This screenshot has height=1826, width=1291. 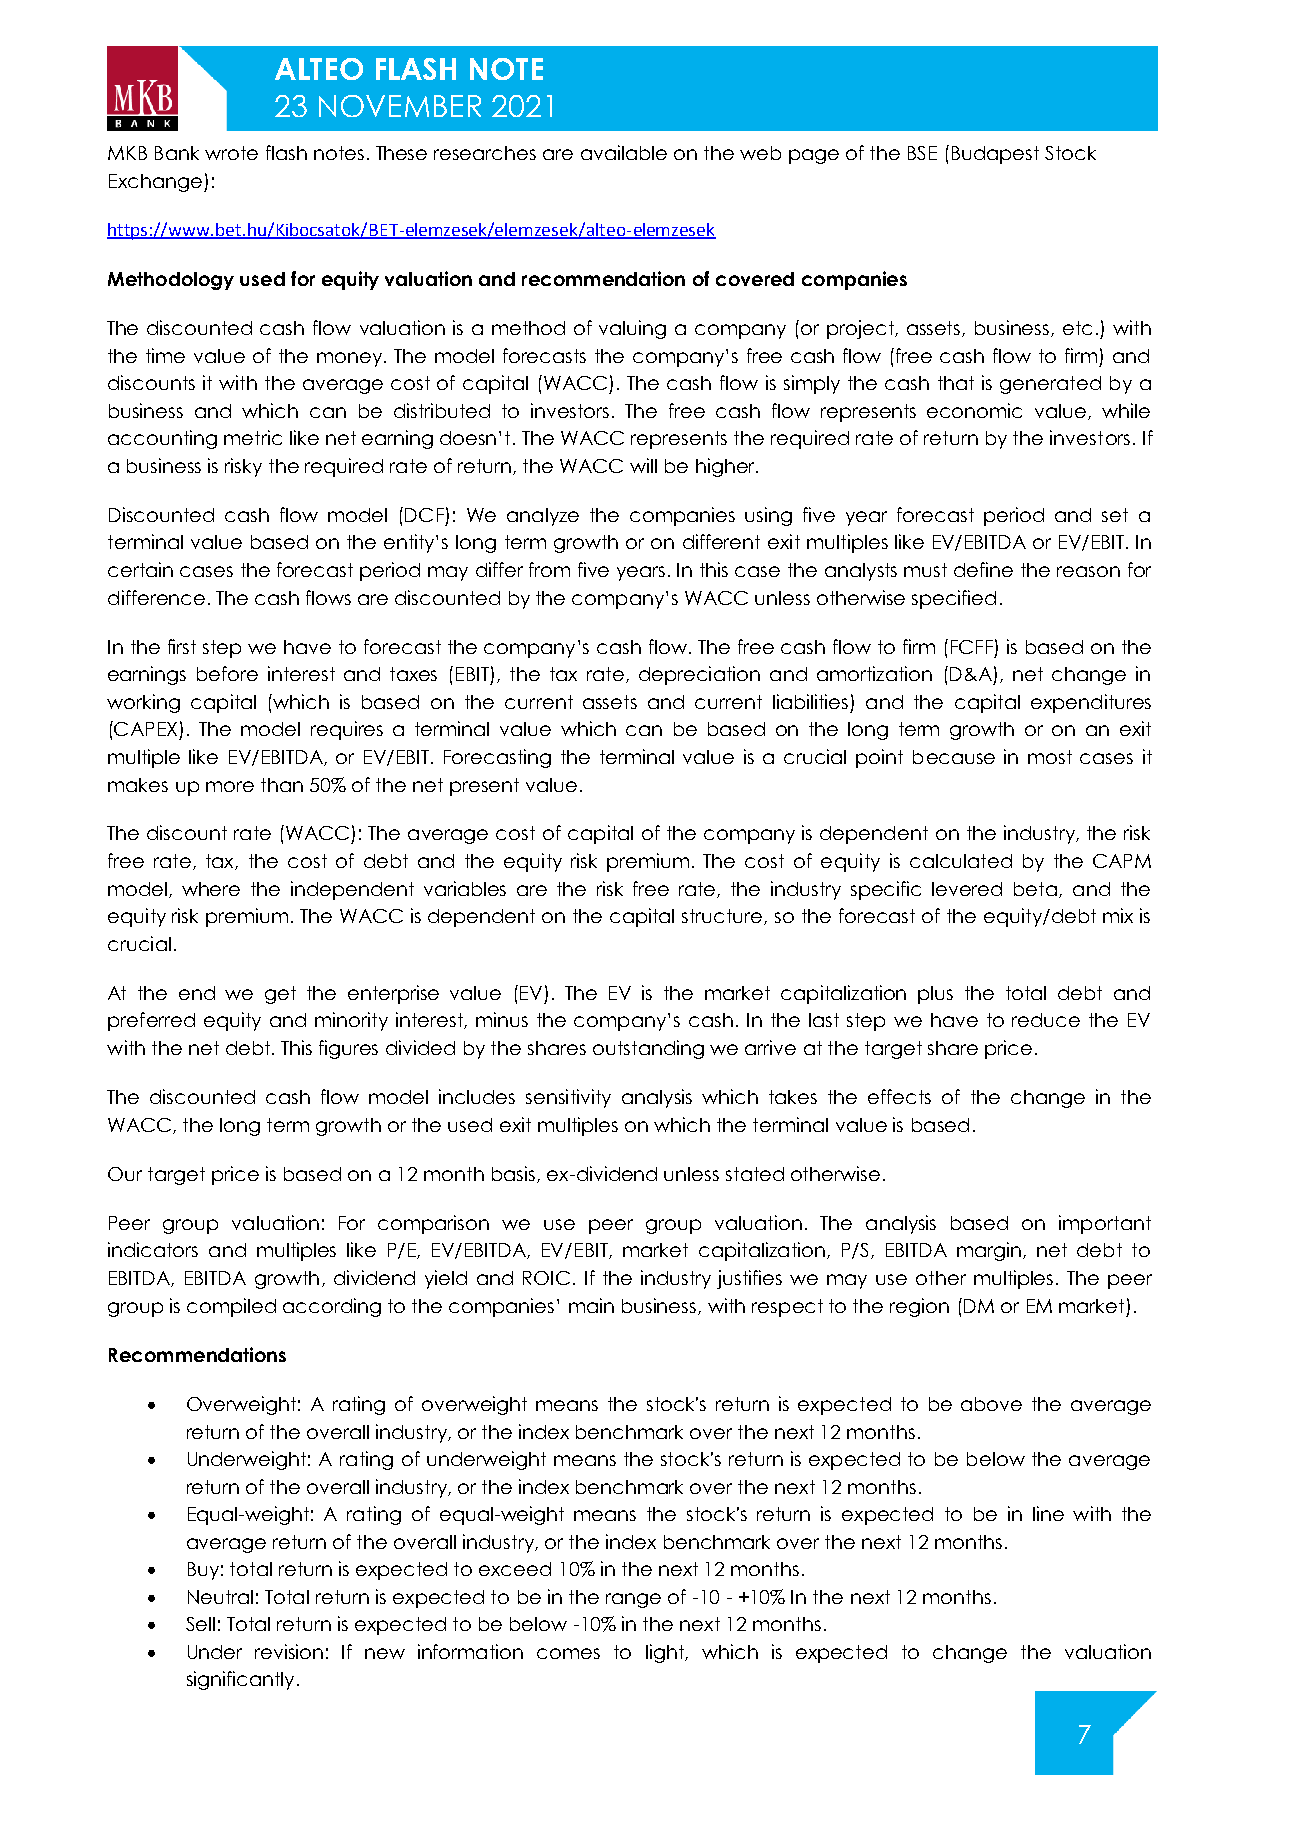 I want to click on range, so click(x=633, y=1600).
